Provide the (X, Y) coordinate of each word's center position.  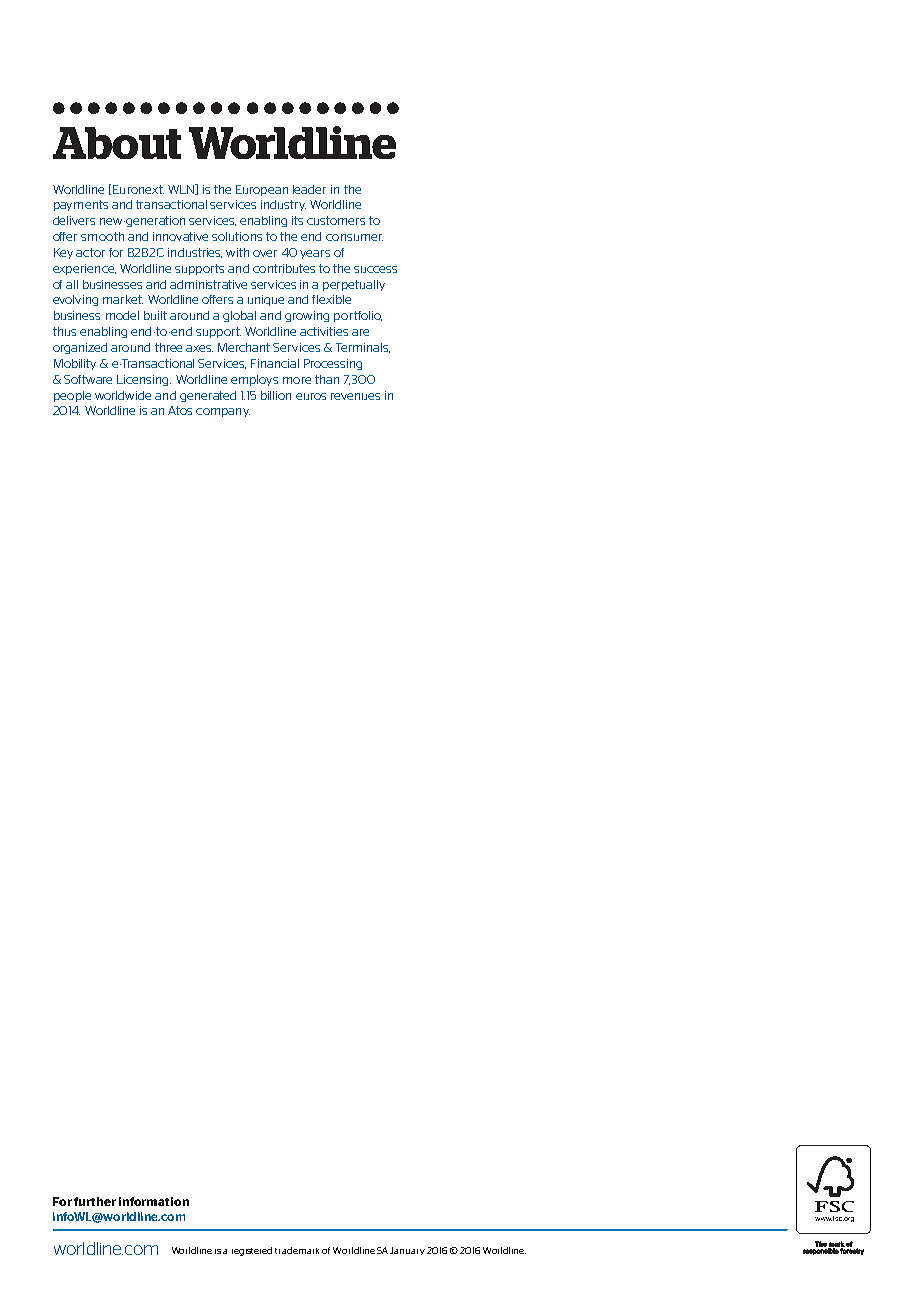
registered (252, 1251)
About (117, 143)
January (407, 1251)
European (262, 190)
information (154, 1201)
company (223, 412)
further (95, 1201)
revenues (355, 396)
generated (208, 396)
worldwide (123, 395)
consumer (354, 237)
